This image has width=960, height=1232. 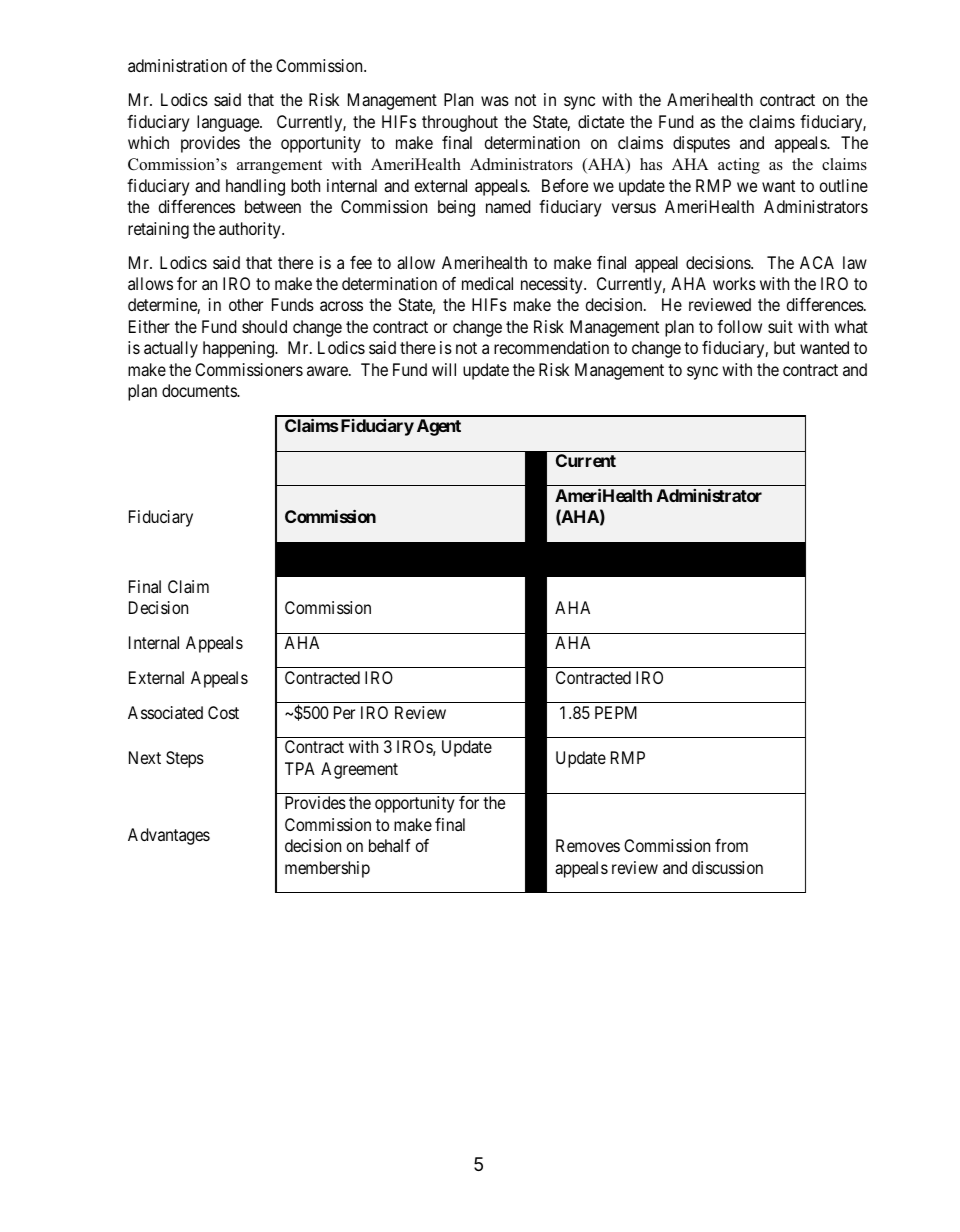 I want to click on but, so click(x=784, y=347).
